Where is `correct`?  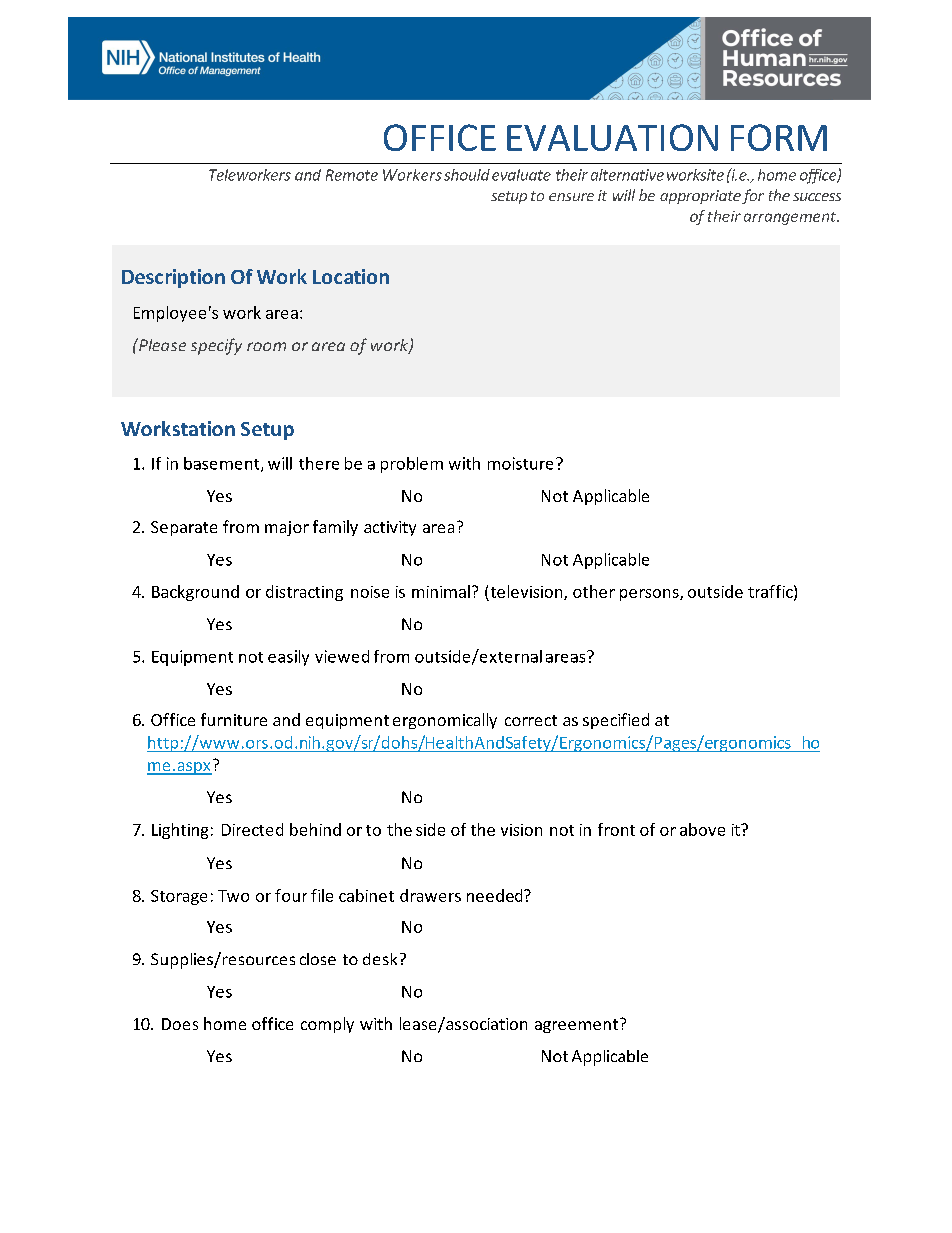
correct is located at coordinates (531, 720).
